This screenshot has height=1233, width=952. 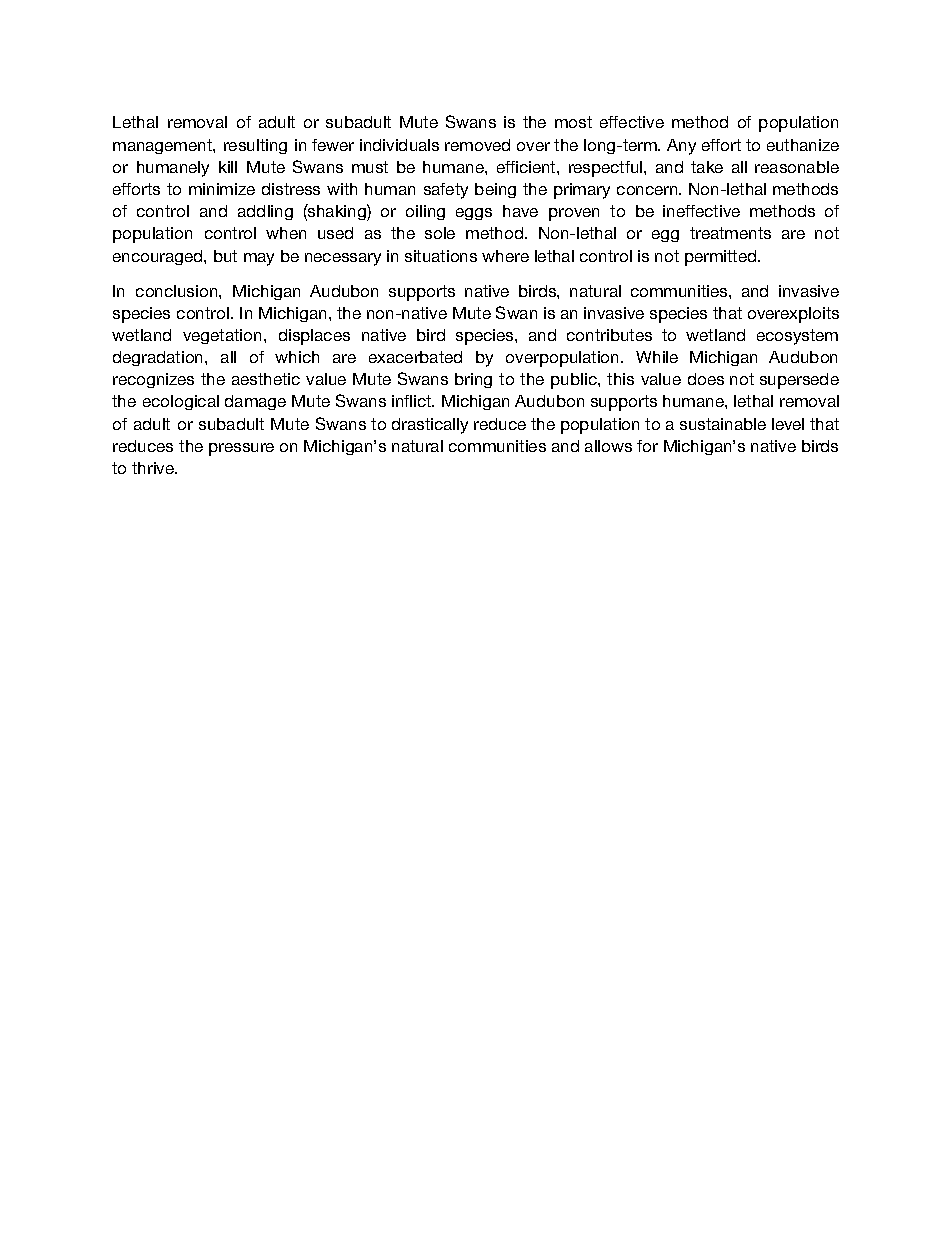 I want to click on resulting, so click(x=255, y=146).
